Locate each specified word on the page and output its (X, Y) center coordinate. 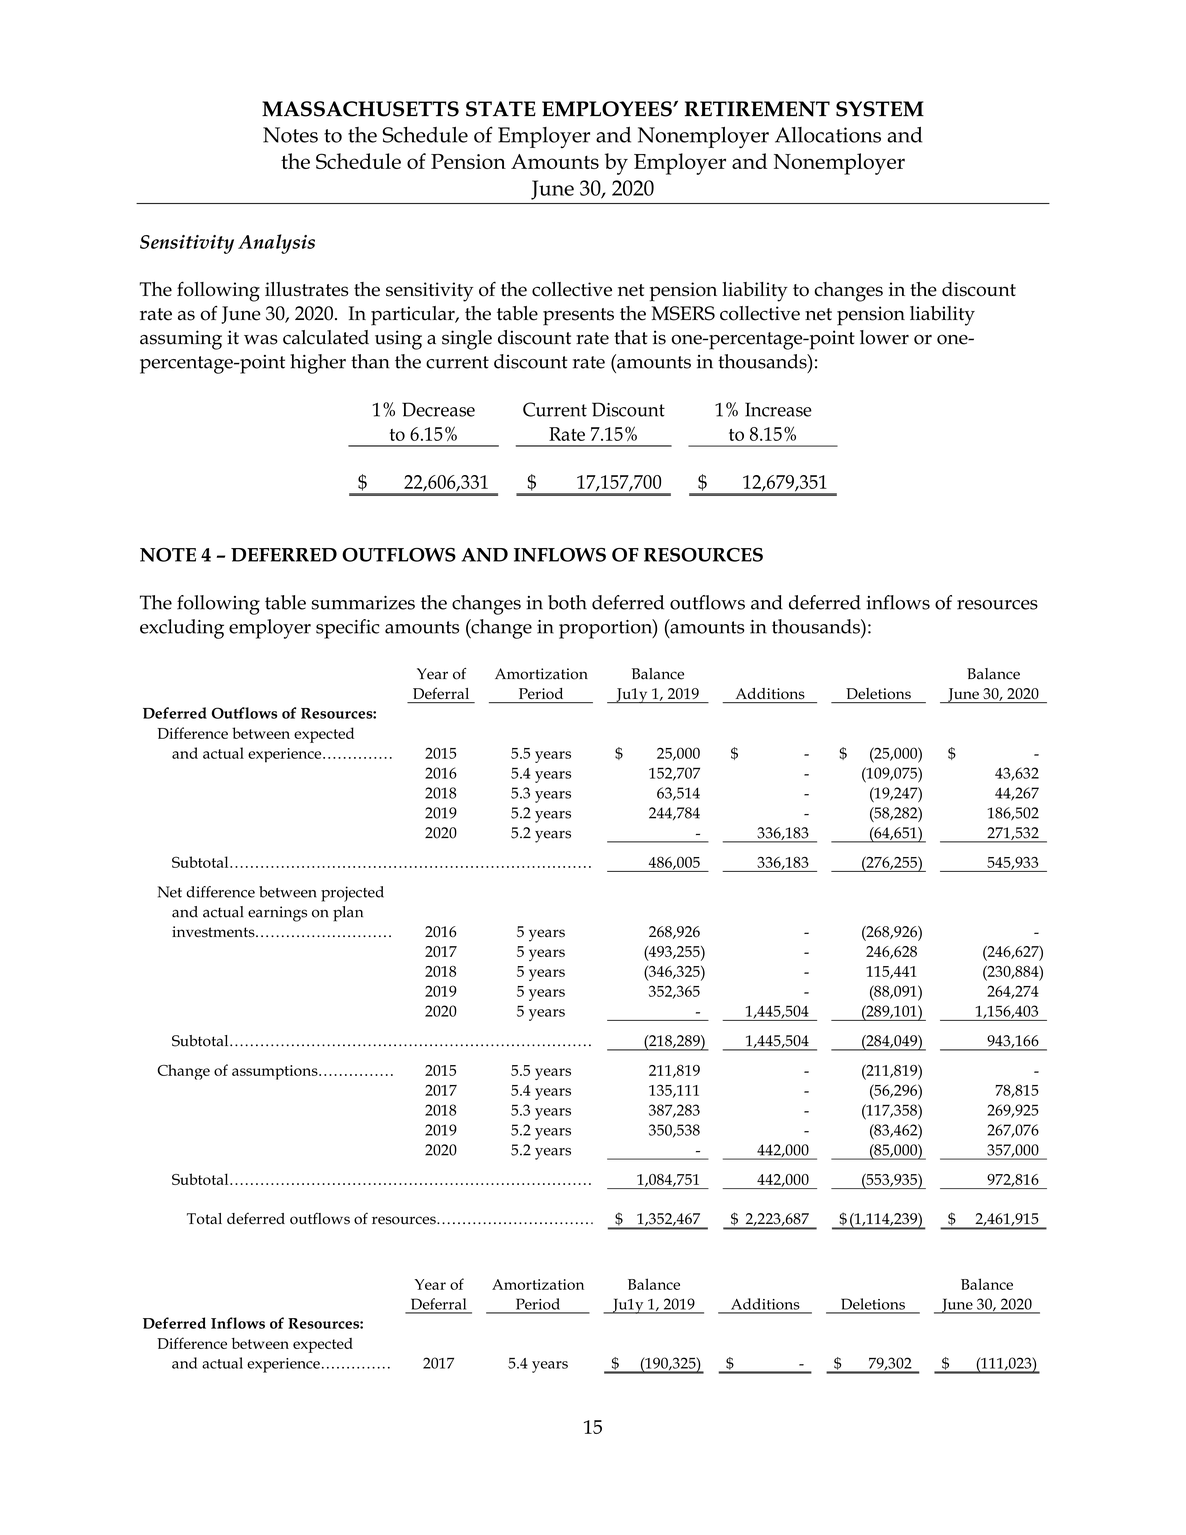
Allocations (828, 135)
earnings (277, 914)
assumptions (276, 1072)
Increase (778, 409)
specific (348, 629)
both (567, 602)
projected (352, 894)
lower (884, 337)
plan (348, 914)
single (467, 340)
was (261, 340)
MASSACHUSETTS (360, 109)
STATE (501, 109)
